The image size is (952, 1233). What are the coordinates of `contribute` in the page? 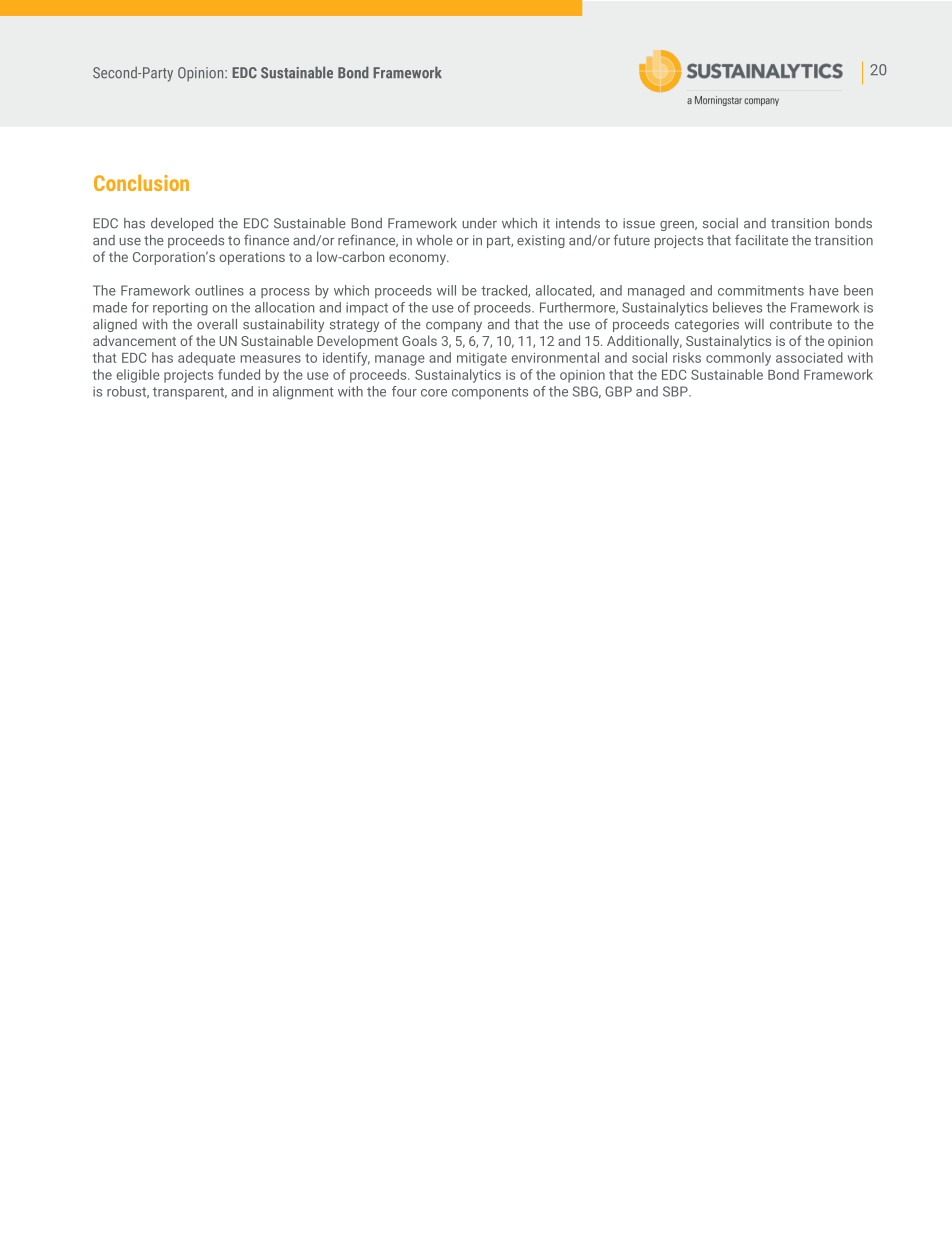 It's located at (801, 324).
